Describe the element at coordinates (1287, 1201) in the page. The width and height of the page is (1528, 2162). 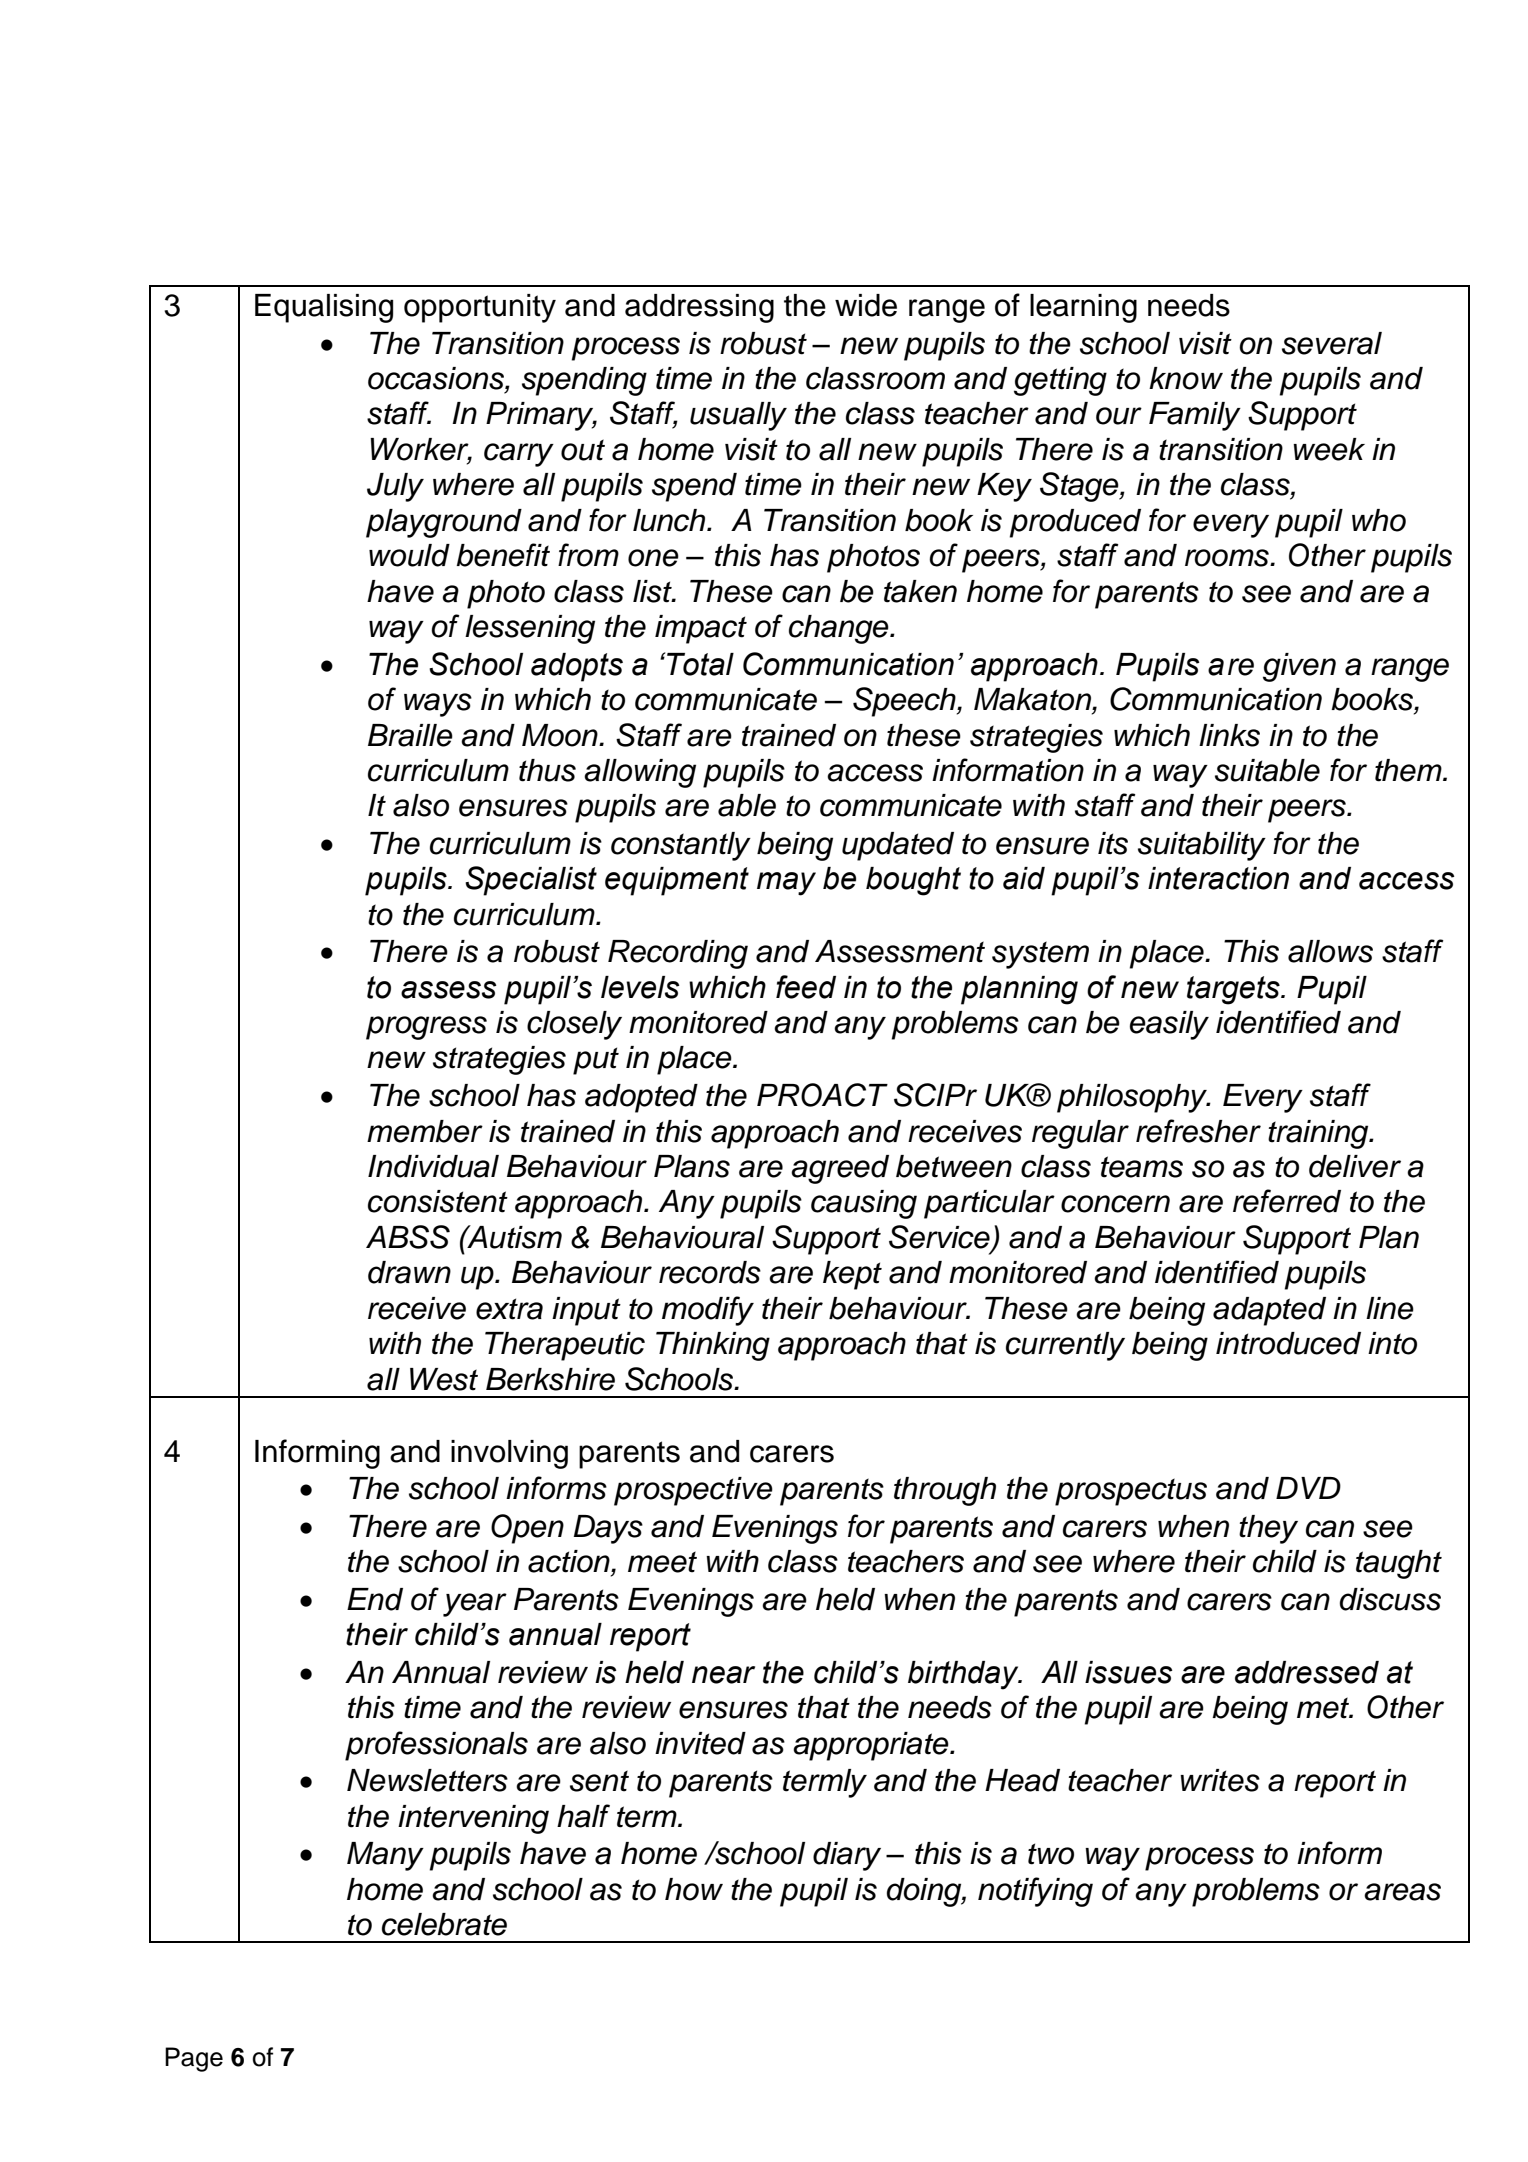
I see `referred` at that location.
